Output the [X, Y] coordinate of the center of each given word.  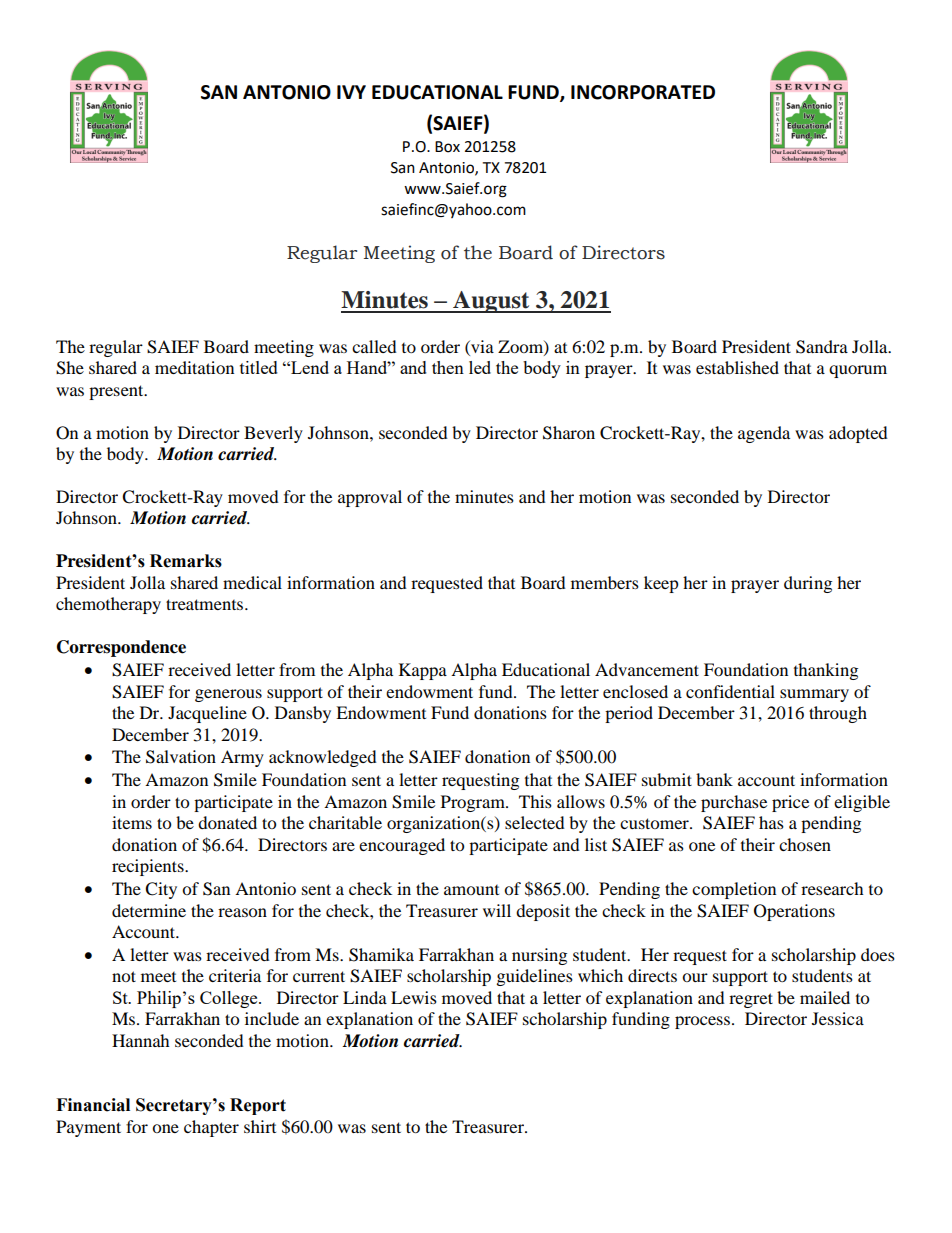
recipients [149, 867]
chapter [211, 1128]
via [481, 346]
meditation [194, 367]
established [737, 367]
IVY [351, 92]
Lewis [414, 997]
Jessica [838, 1018]
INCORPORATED [643, 92]
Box [447, 147]
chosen [805, 844]
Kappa [423, 671]
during [808, 584]
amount [471, 890]
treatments [206, 604]
